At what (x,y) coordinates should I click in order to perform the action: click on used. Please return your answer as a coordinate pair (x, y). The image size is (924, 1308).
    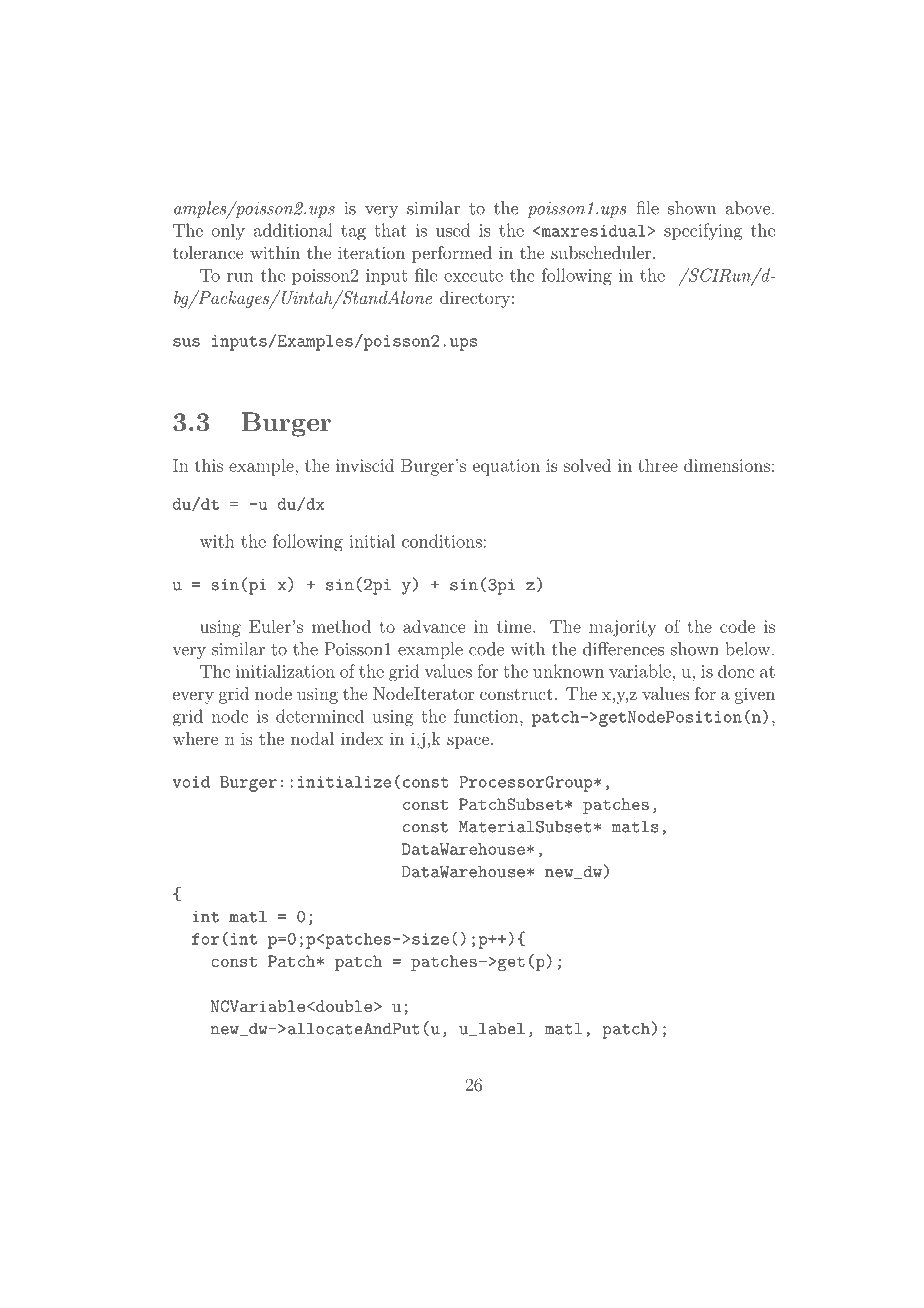
    Looking at the image, I should click on (453, 230).
